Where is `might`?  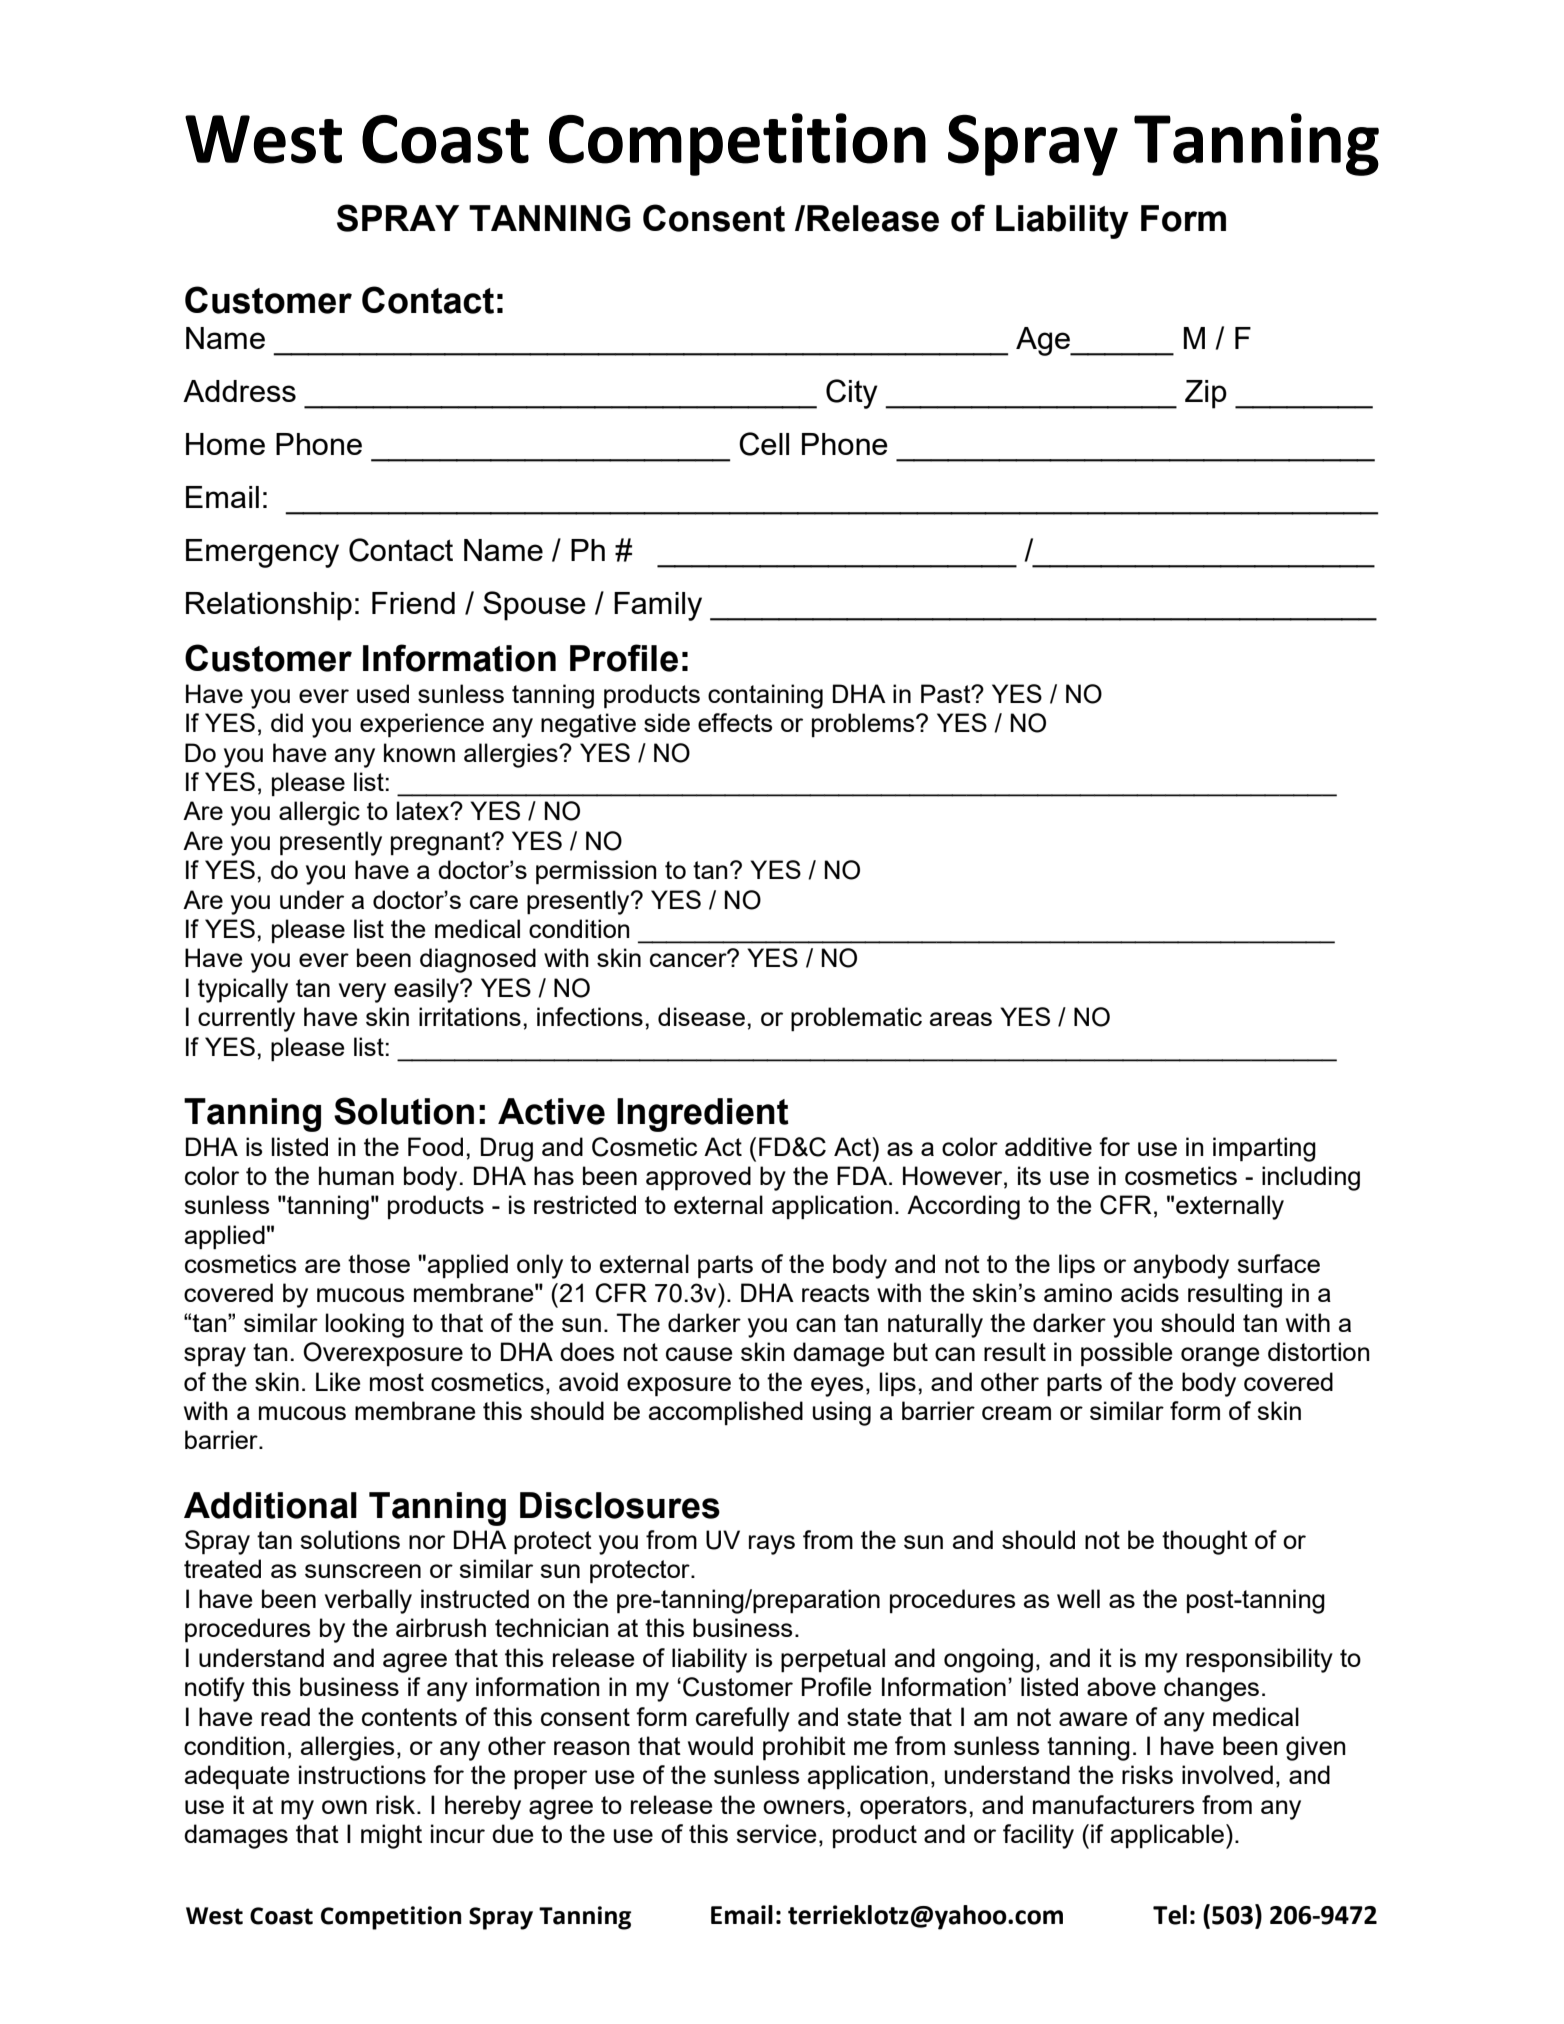
might is located at coordinates (391, 1836).
